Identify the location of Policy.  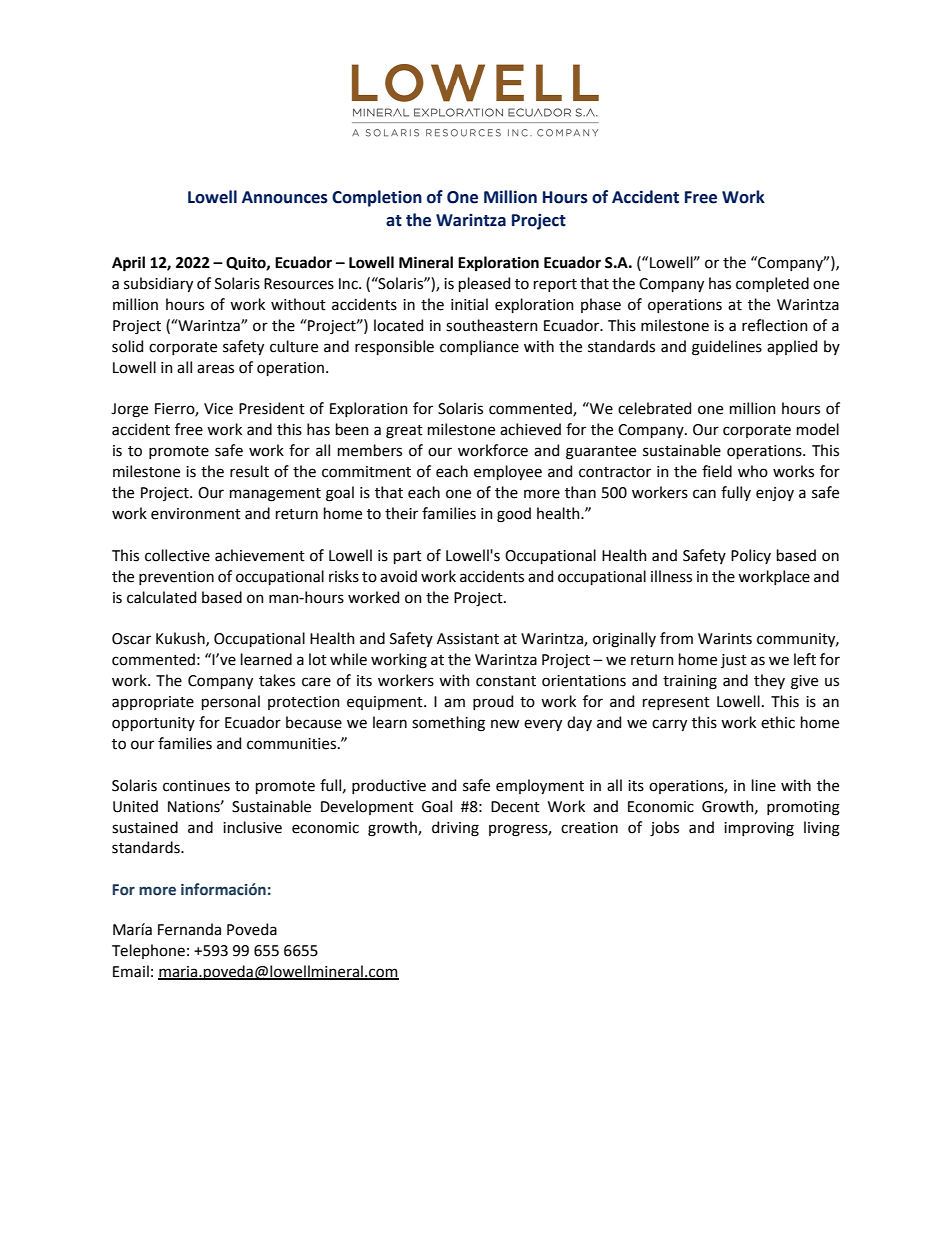
(751, 556).
